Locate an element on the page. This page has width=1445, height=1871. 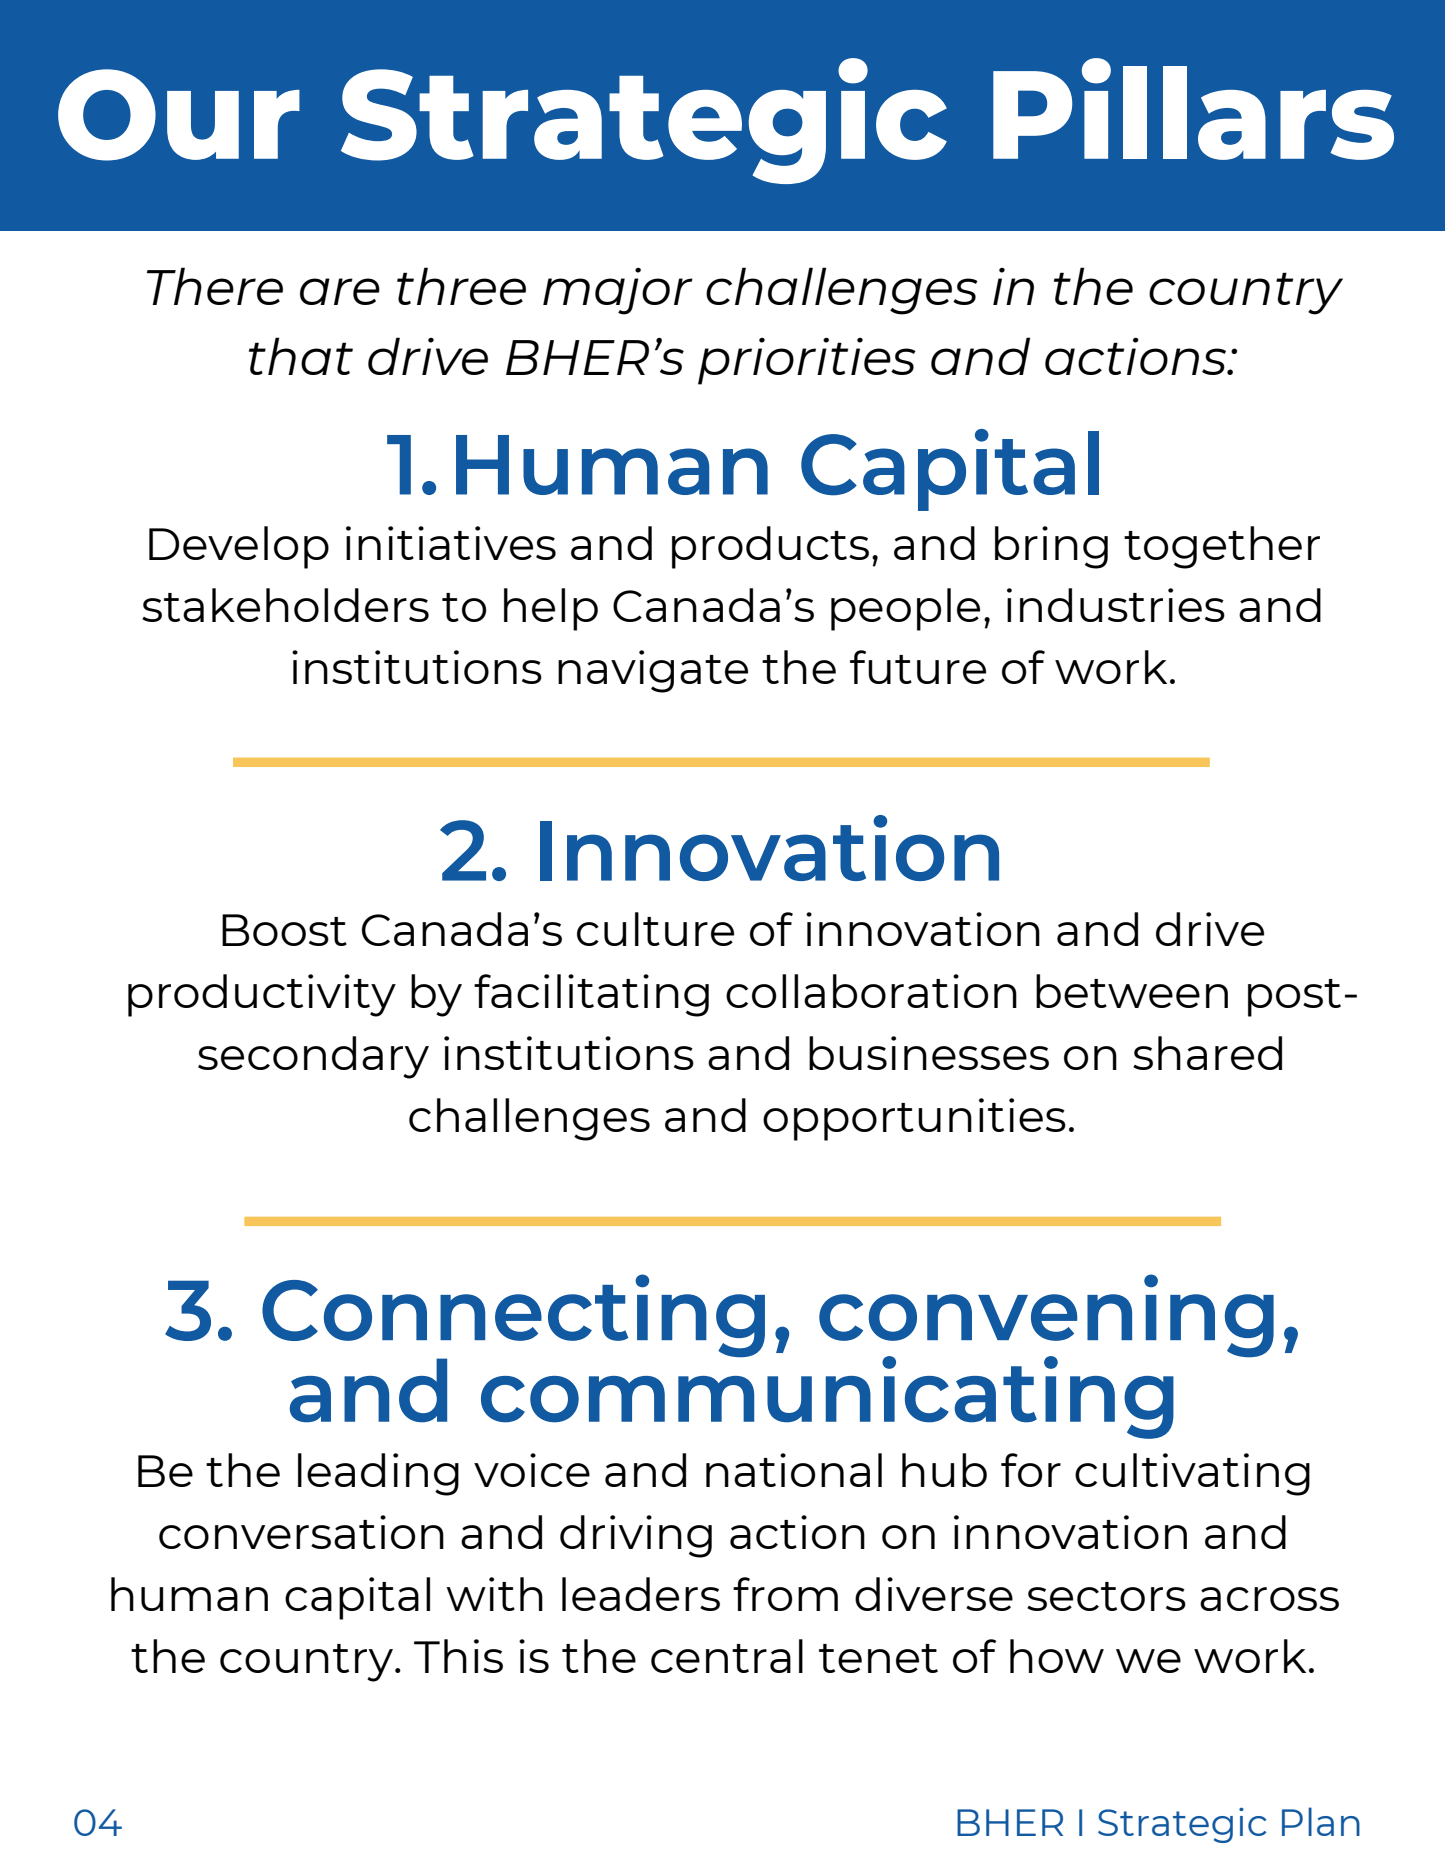
leading is located at coordinates (378, 1474).
